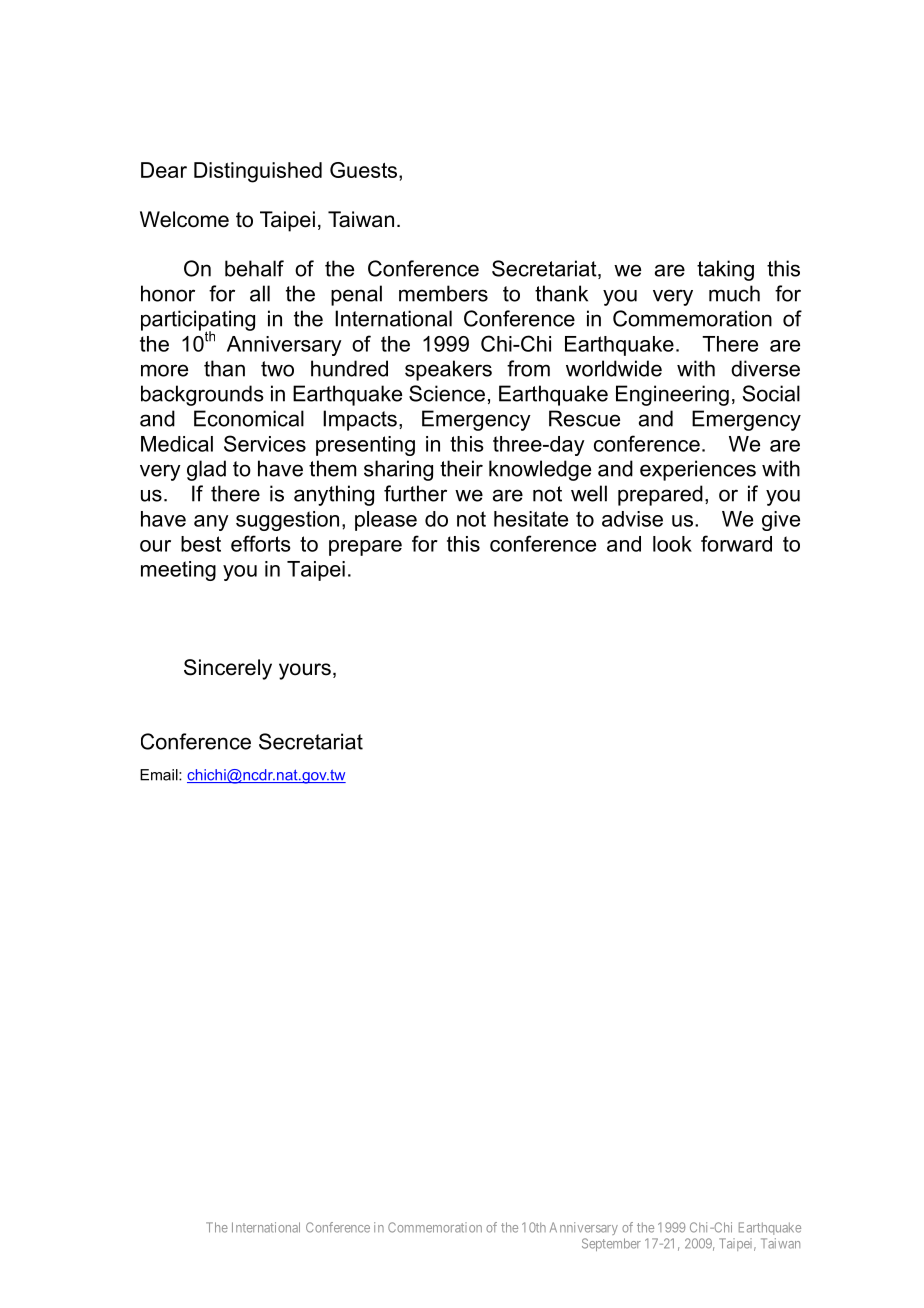  I want to click on September, so click(611, 1244).
